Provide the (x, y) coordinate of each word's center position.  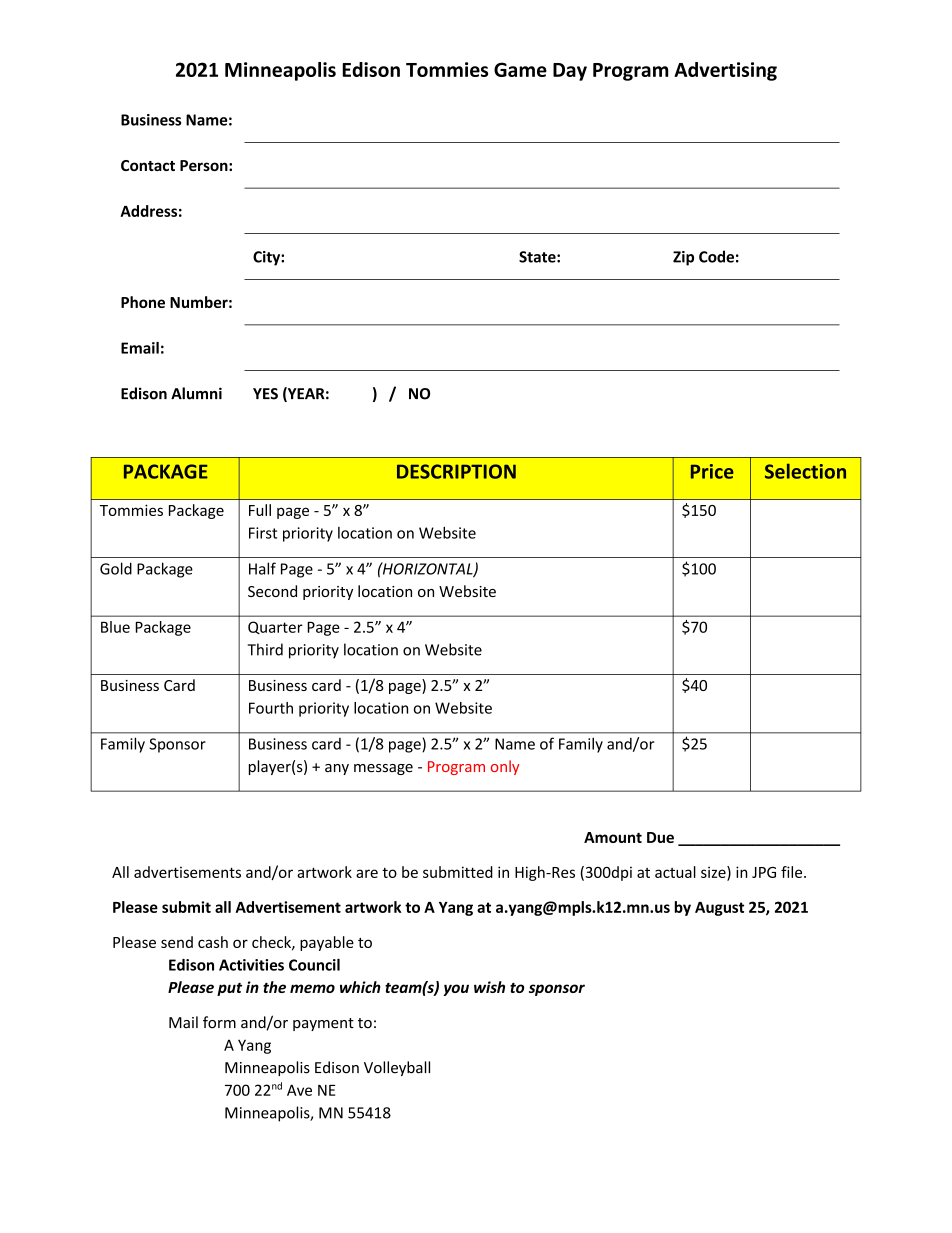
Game (520, 69)
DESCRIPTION (456, 471)
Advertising (725, 71)
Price (712, 471)
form (219, 1022)
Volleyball (397, 1068)
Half (262, 568)
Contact (148, 165)
